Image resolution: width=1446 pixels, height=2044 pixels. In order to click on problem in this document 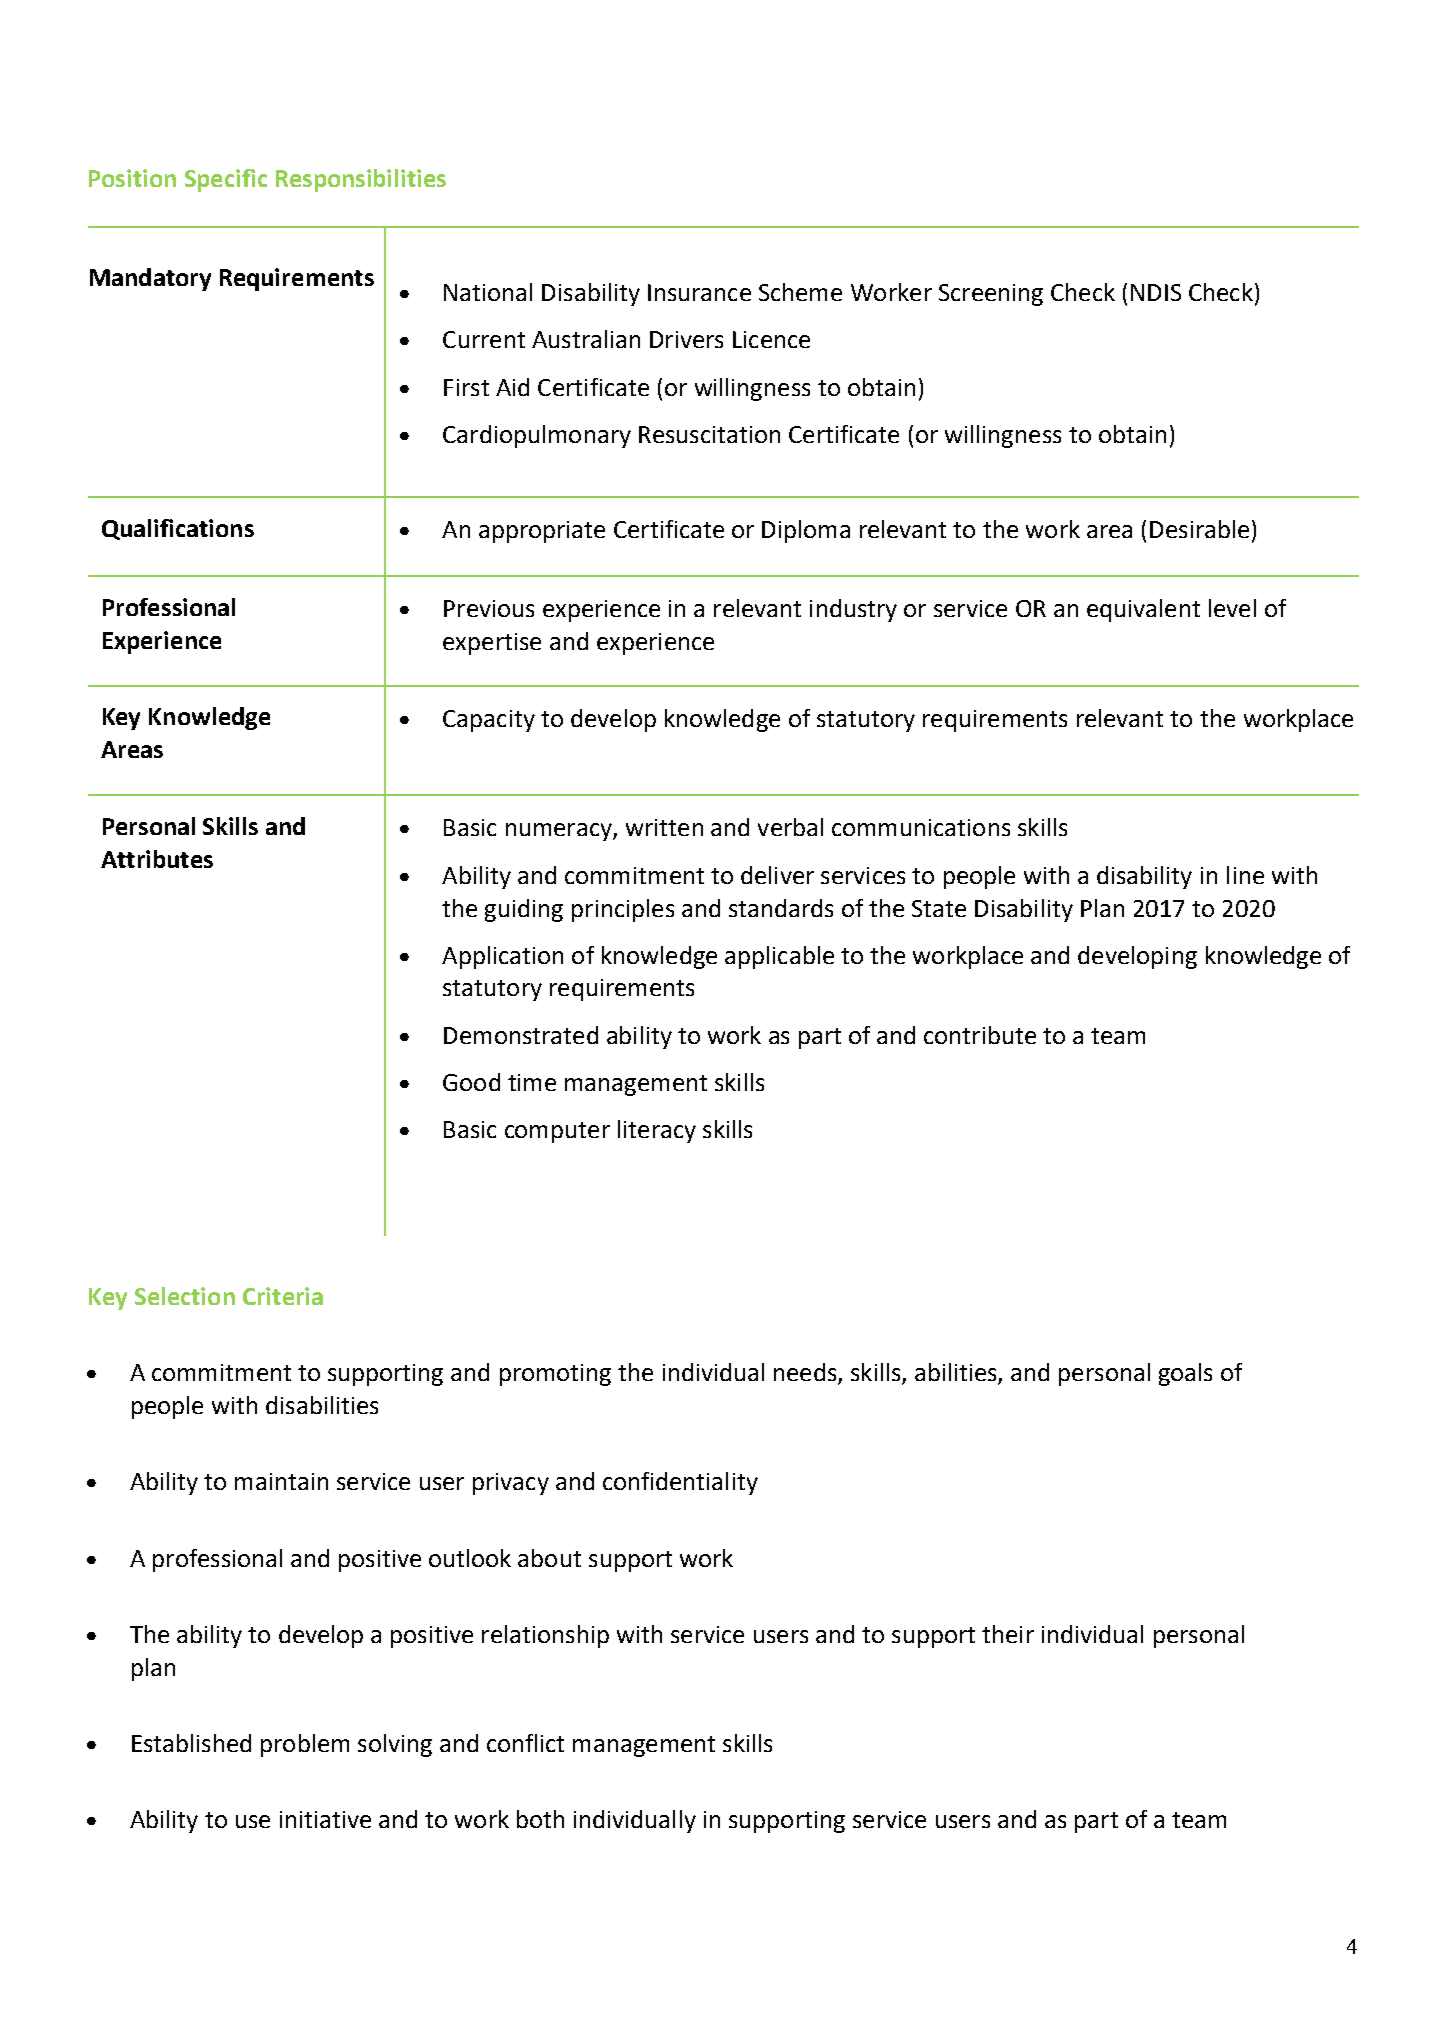, I will do `click(305, 1745)`.
